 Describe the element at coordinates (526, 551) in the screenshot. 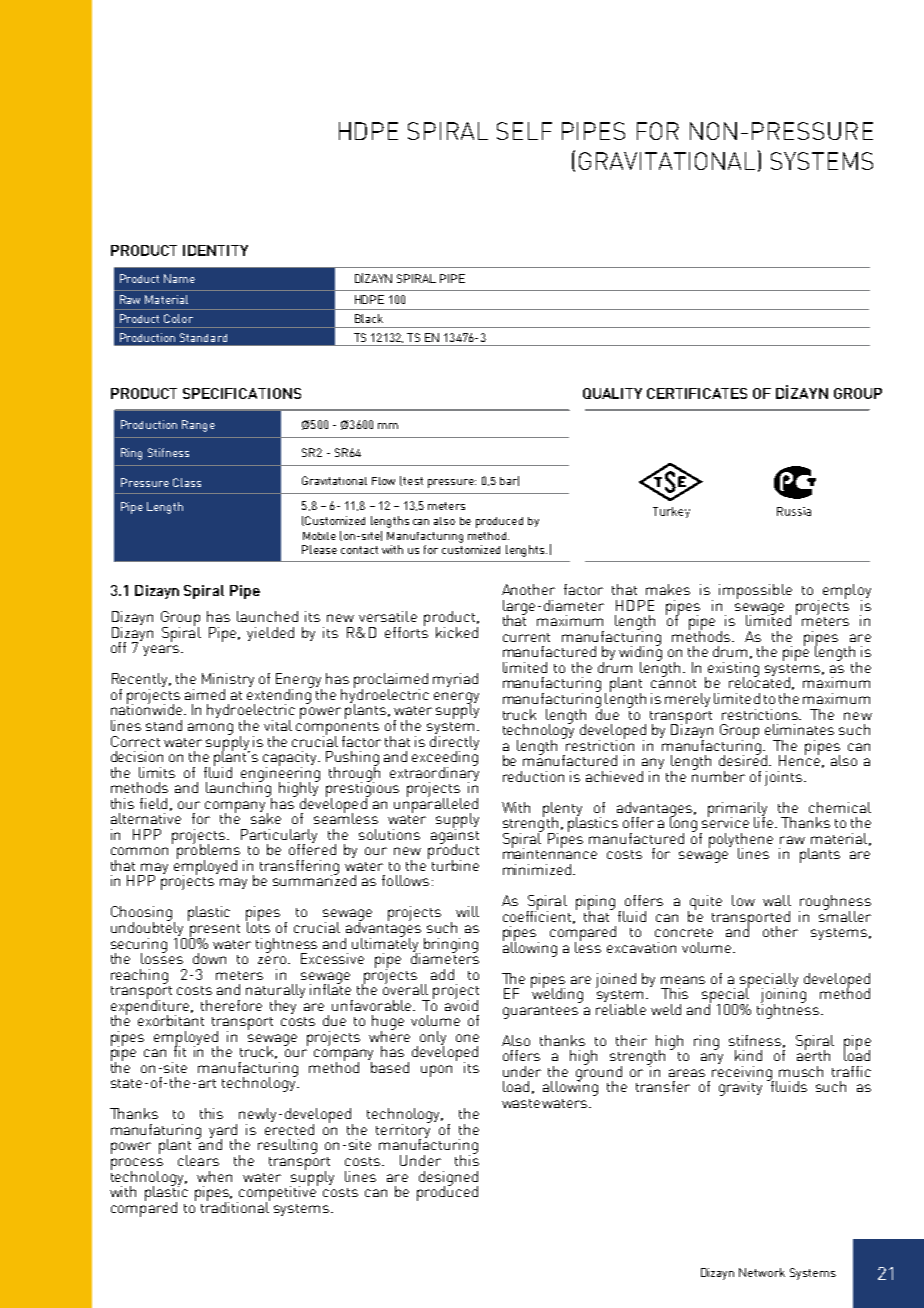

I see `lenghts` at that location.
